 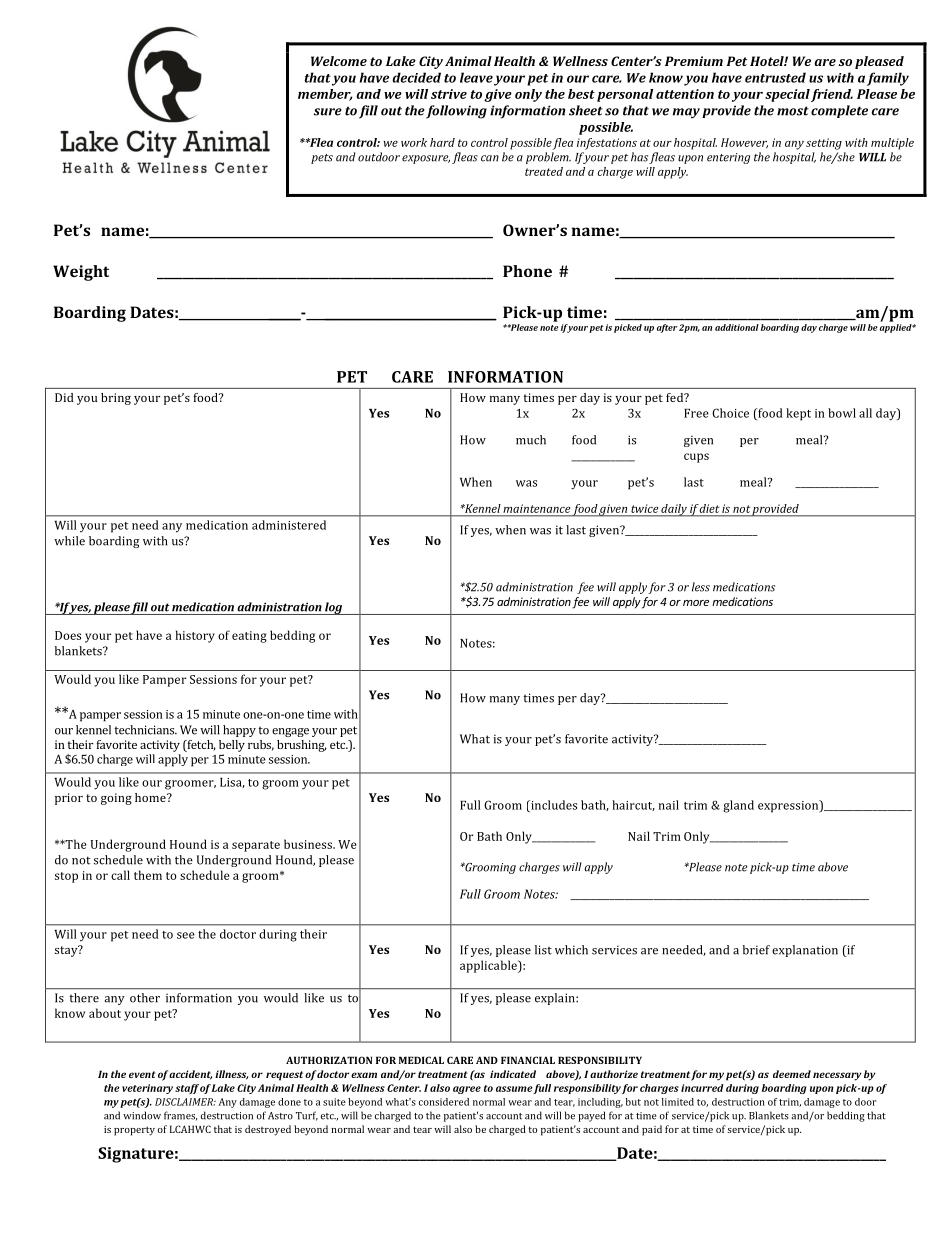 What do you see at coordinates (467, 1090) in the document?
I see `agree` at bounding box center [467, 1090].
